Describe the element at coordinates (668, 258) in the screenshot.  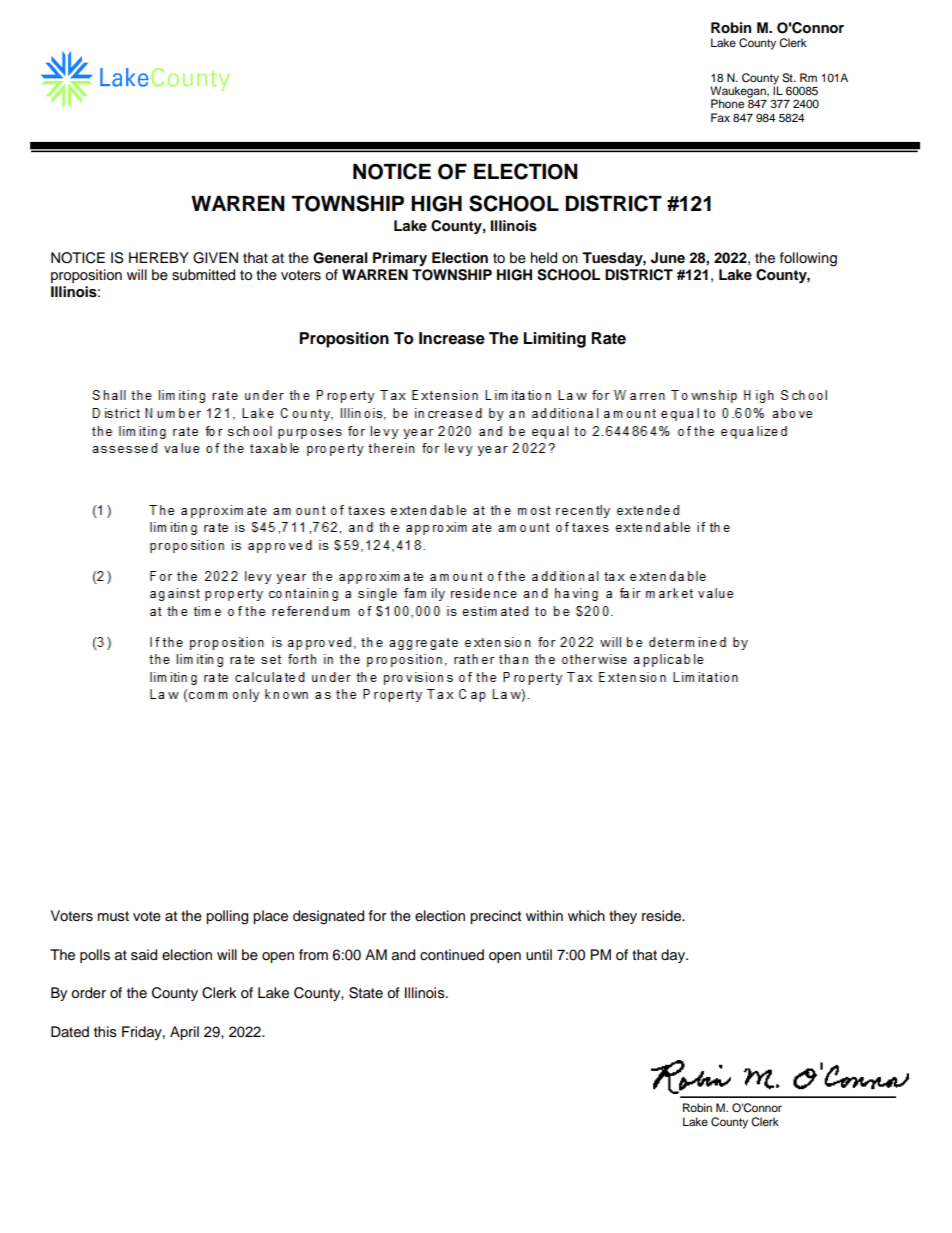
I see `June` at that location.
